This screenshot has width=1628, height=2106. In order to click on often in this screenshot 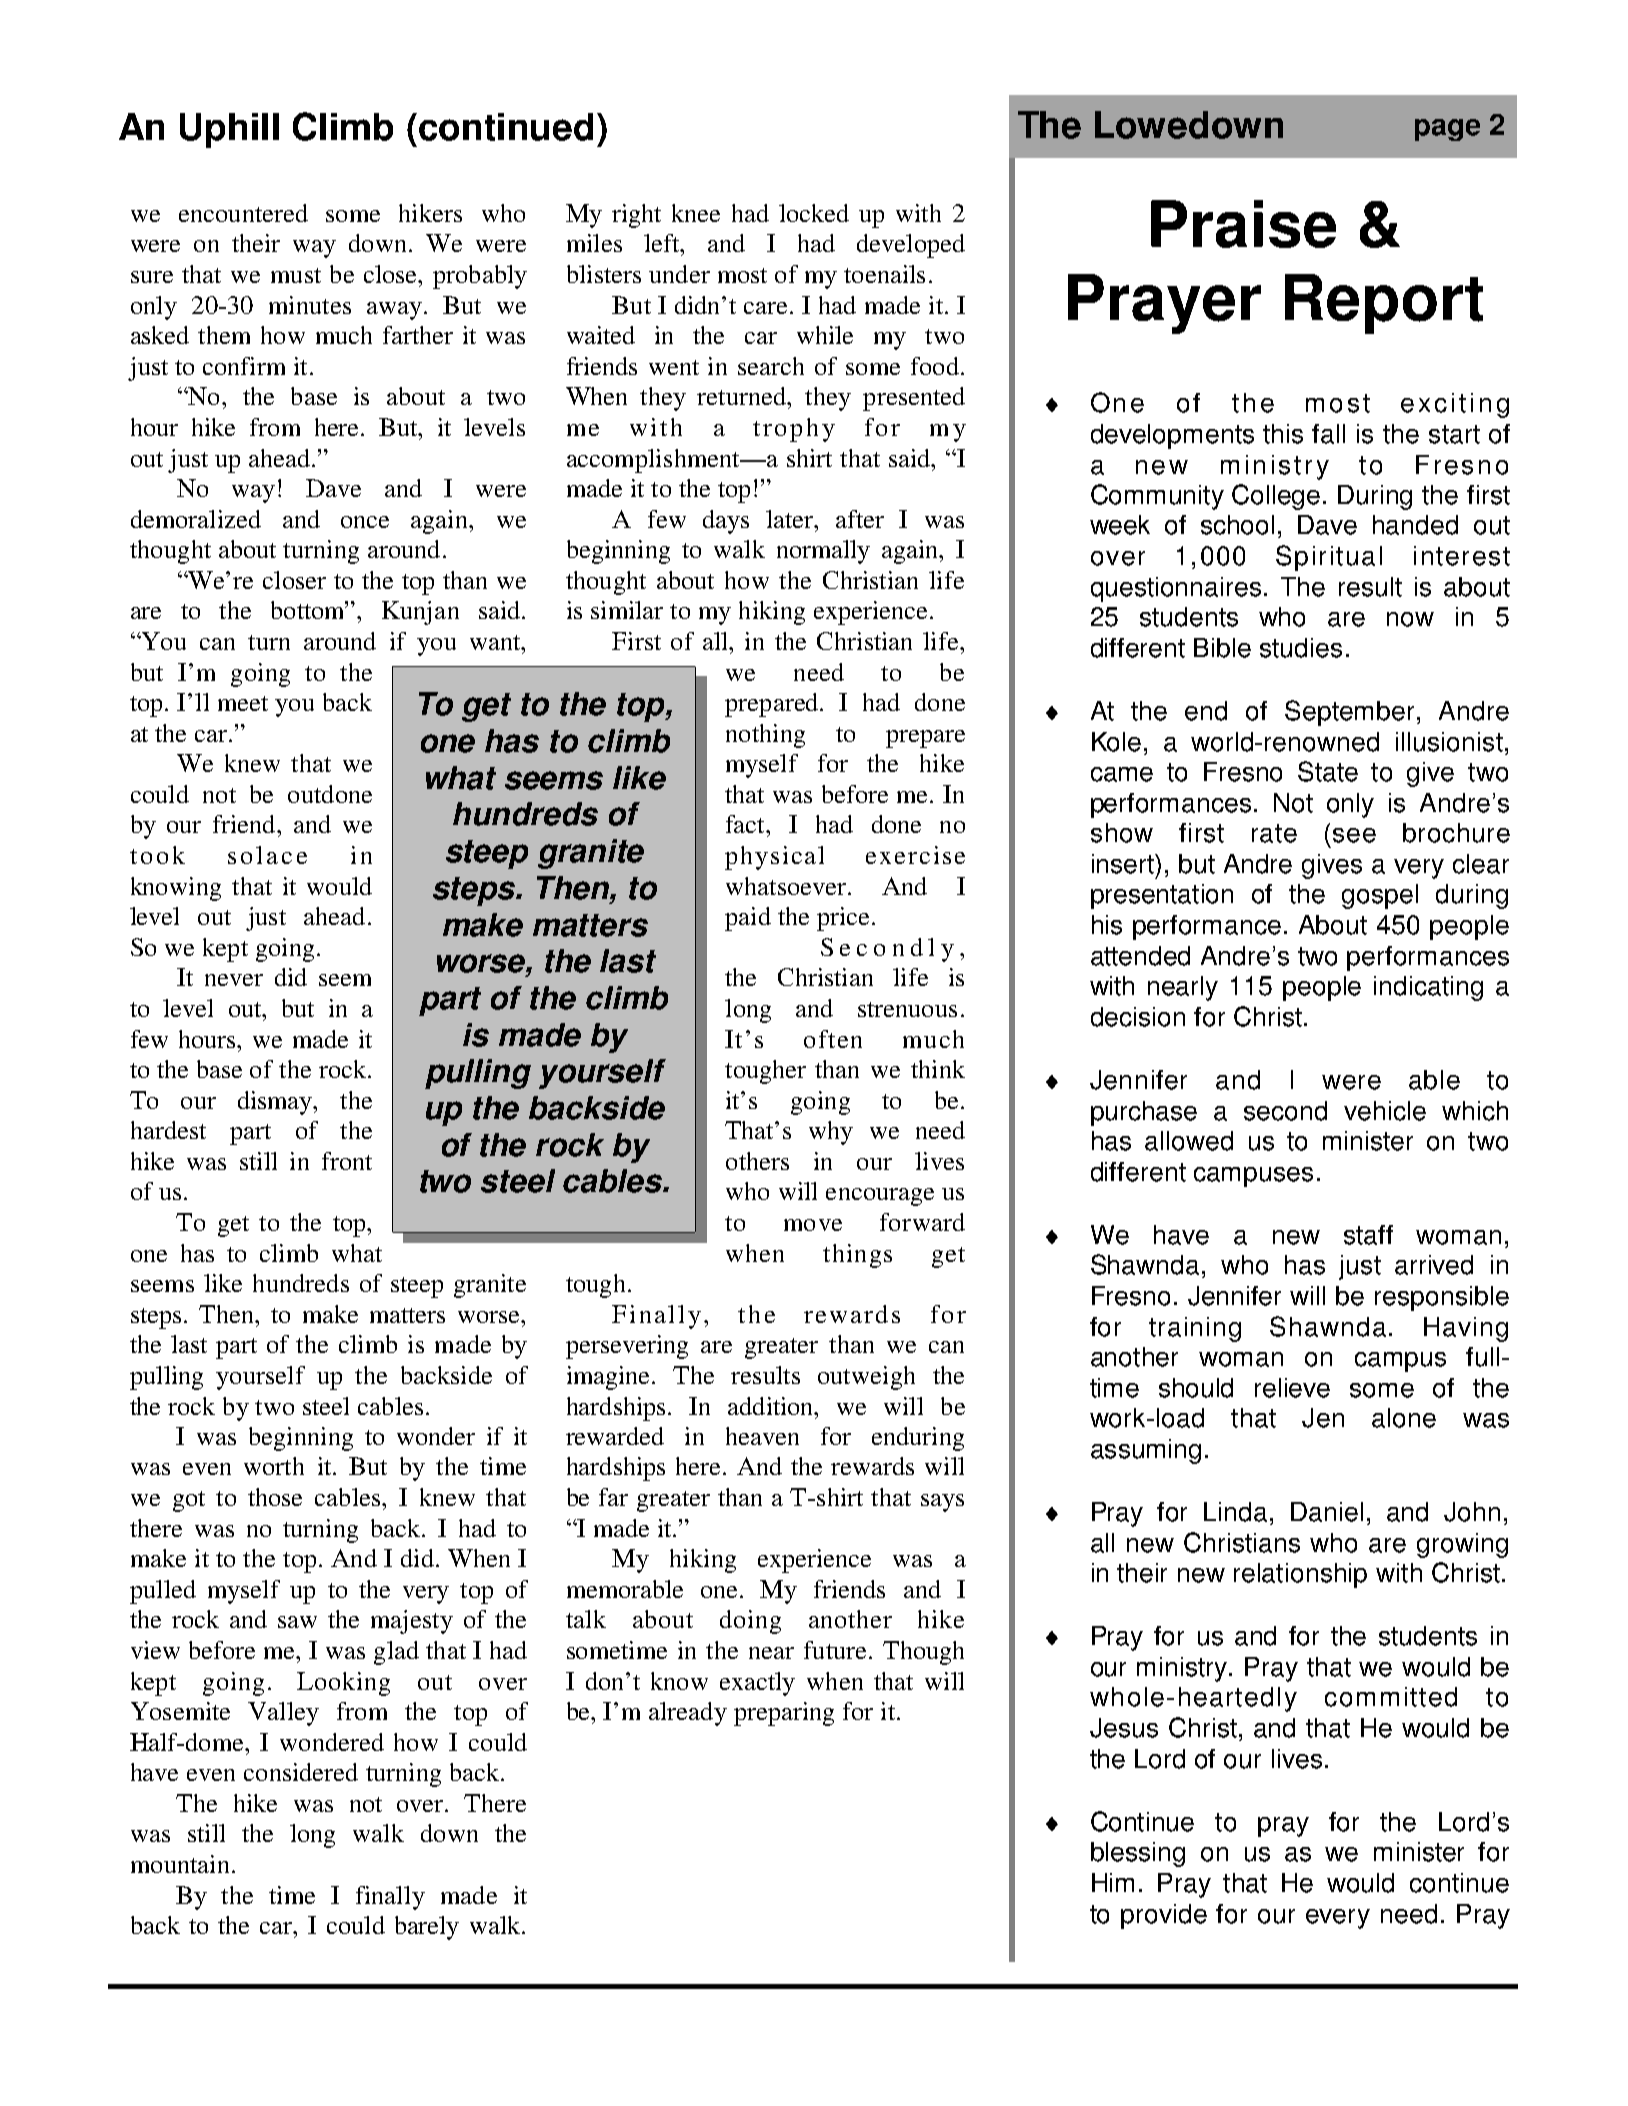, I will do `click(833, 1039)`.
